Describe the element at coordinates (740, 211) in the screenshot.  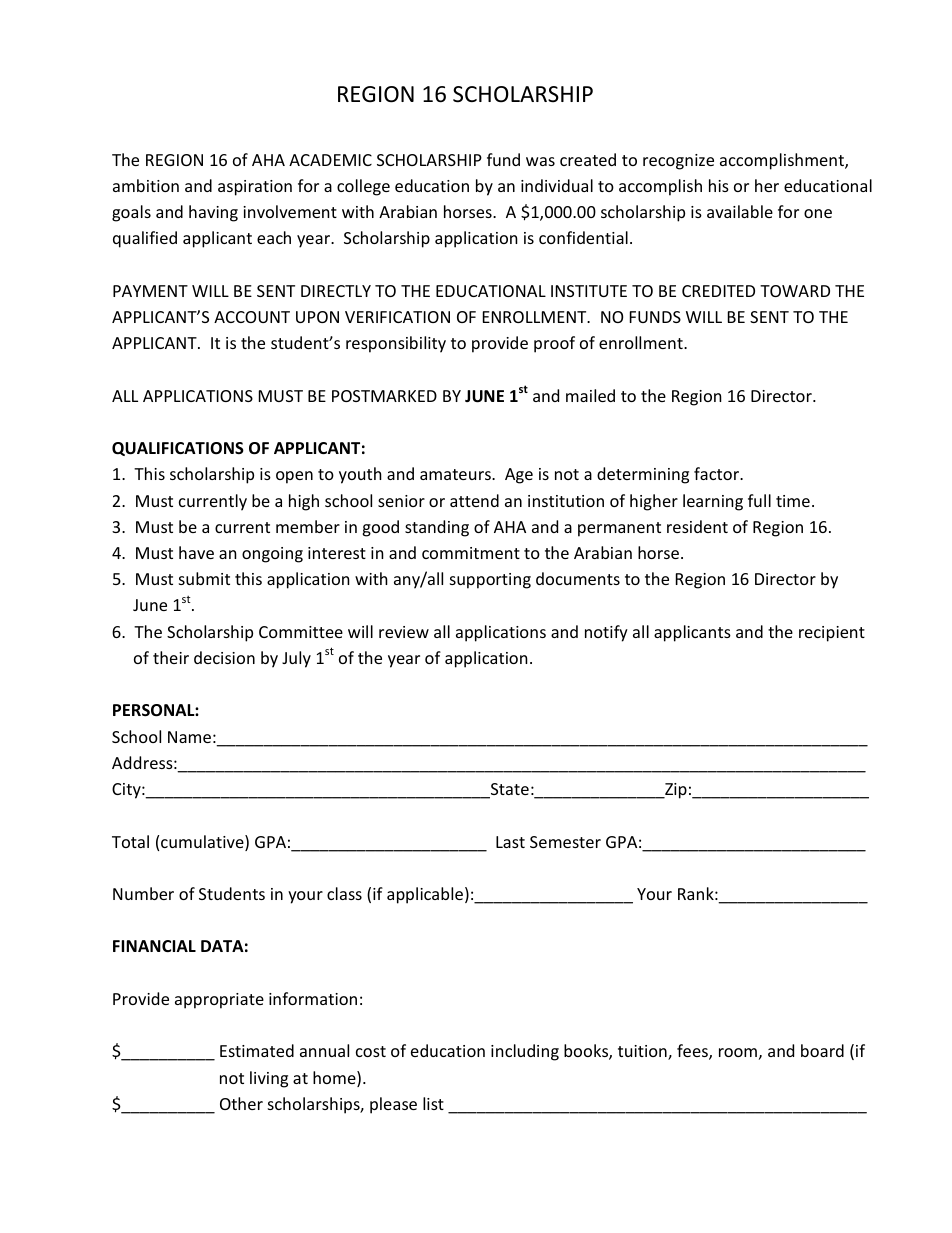
I see `available` at that location.
